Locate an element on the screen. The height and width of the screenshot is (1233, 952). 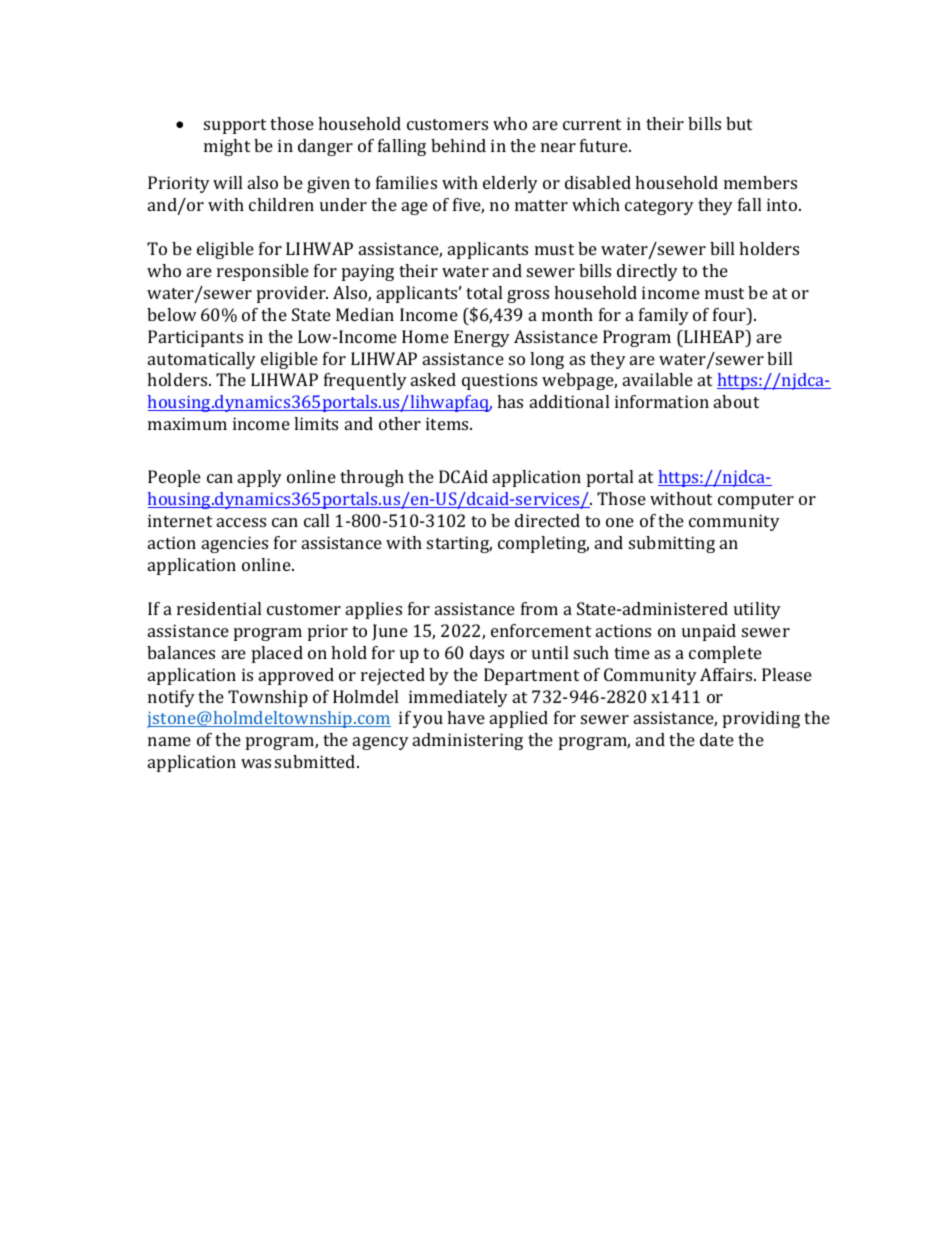
about is located at coordinates (736, 401).
